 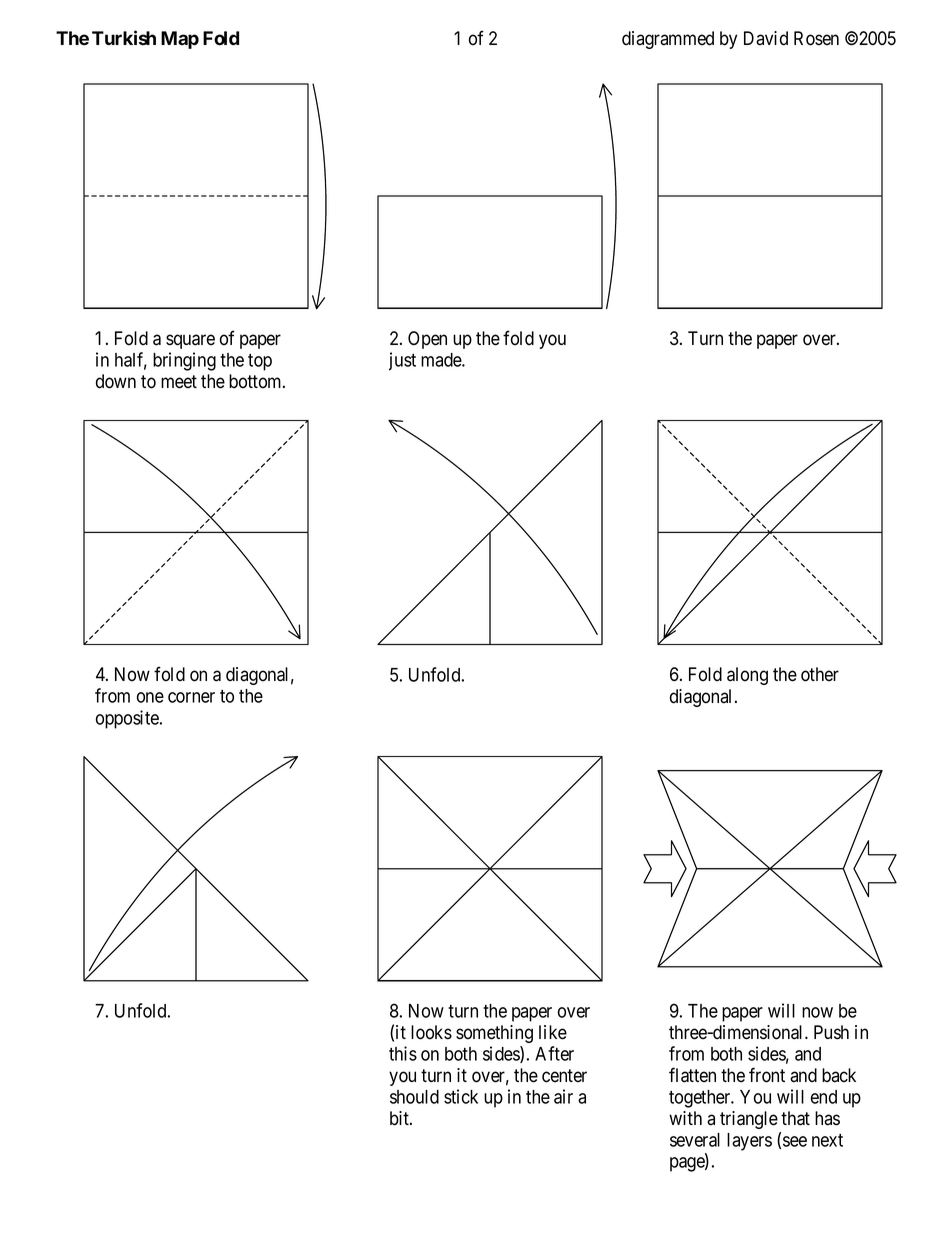 I want to click on stick, so click(x=461, y=1096).
